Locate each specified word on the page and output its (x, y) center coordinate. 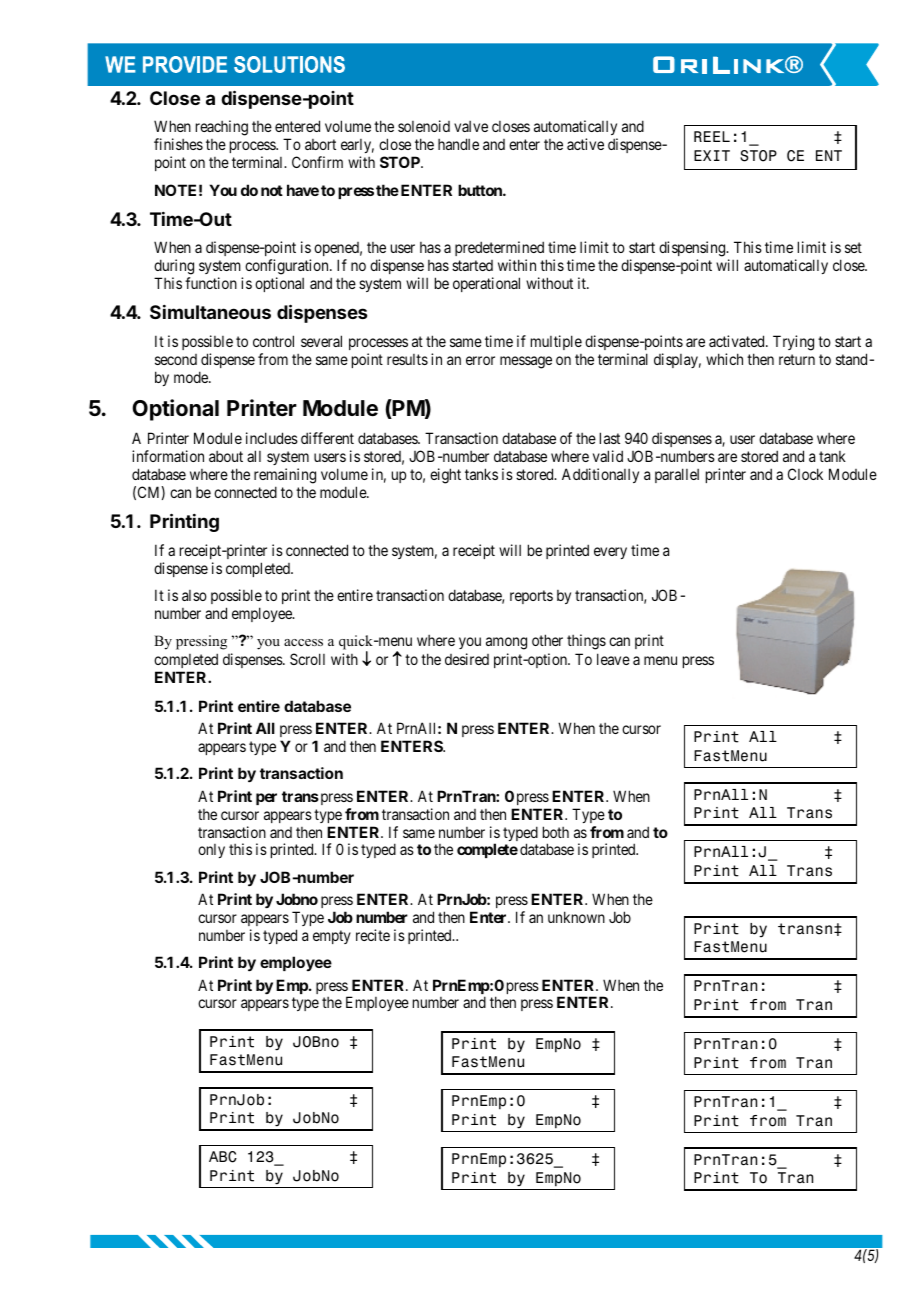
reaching (222, 128)
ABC (223, 1157)
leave (613, 659)
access (303, 642)
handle (458, 144)
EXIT (712, 155)
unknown (576, 917)
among (506, 643)
